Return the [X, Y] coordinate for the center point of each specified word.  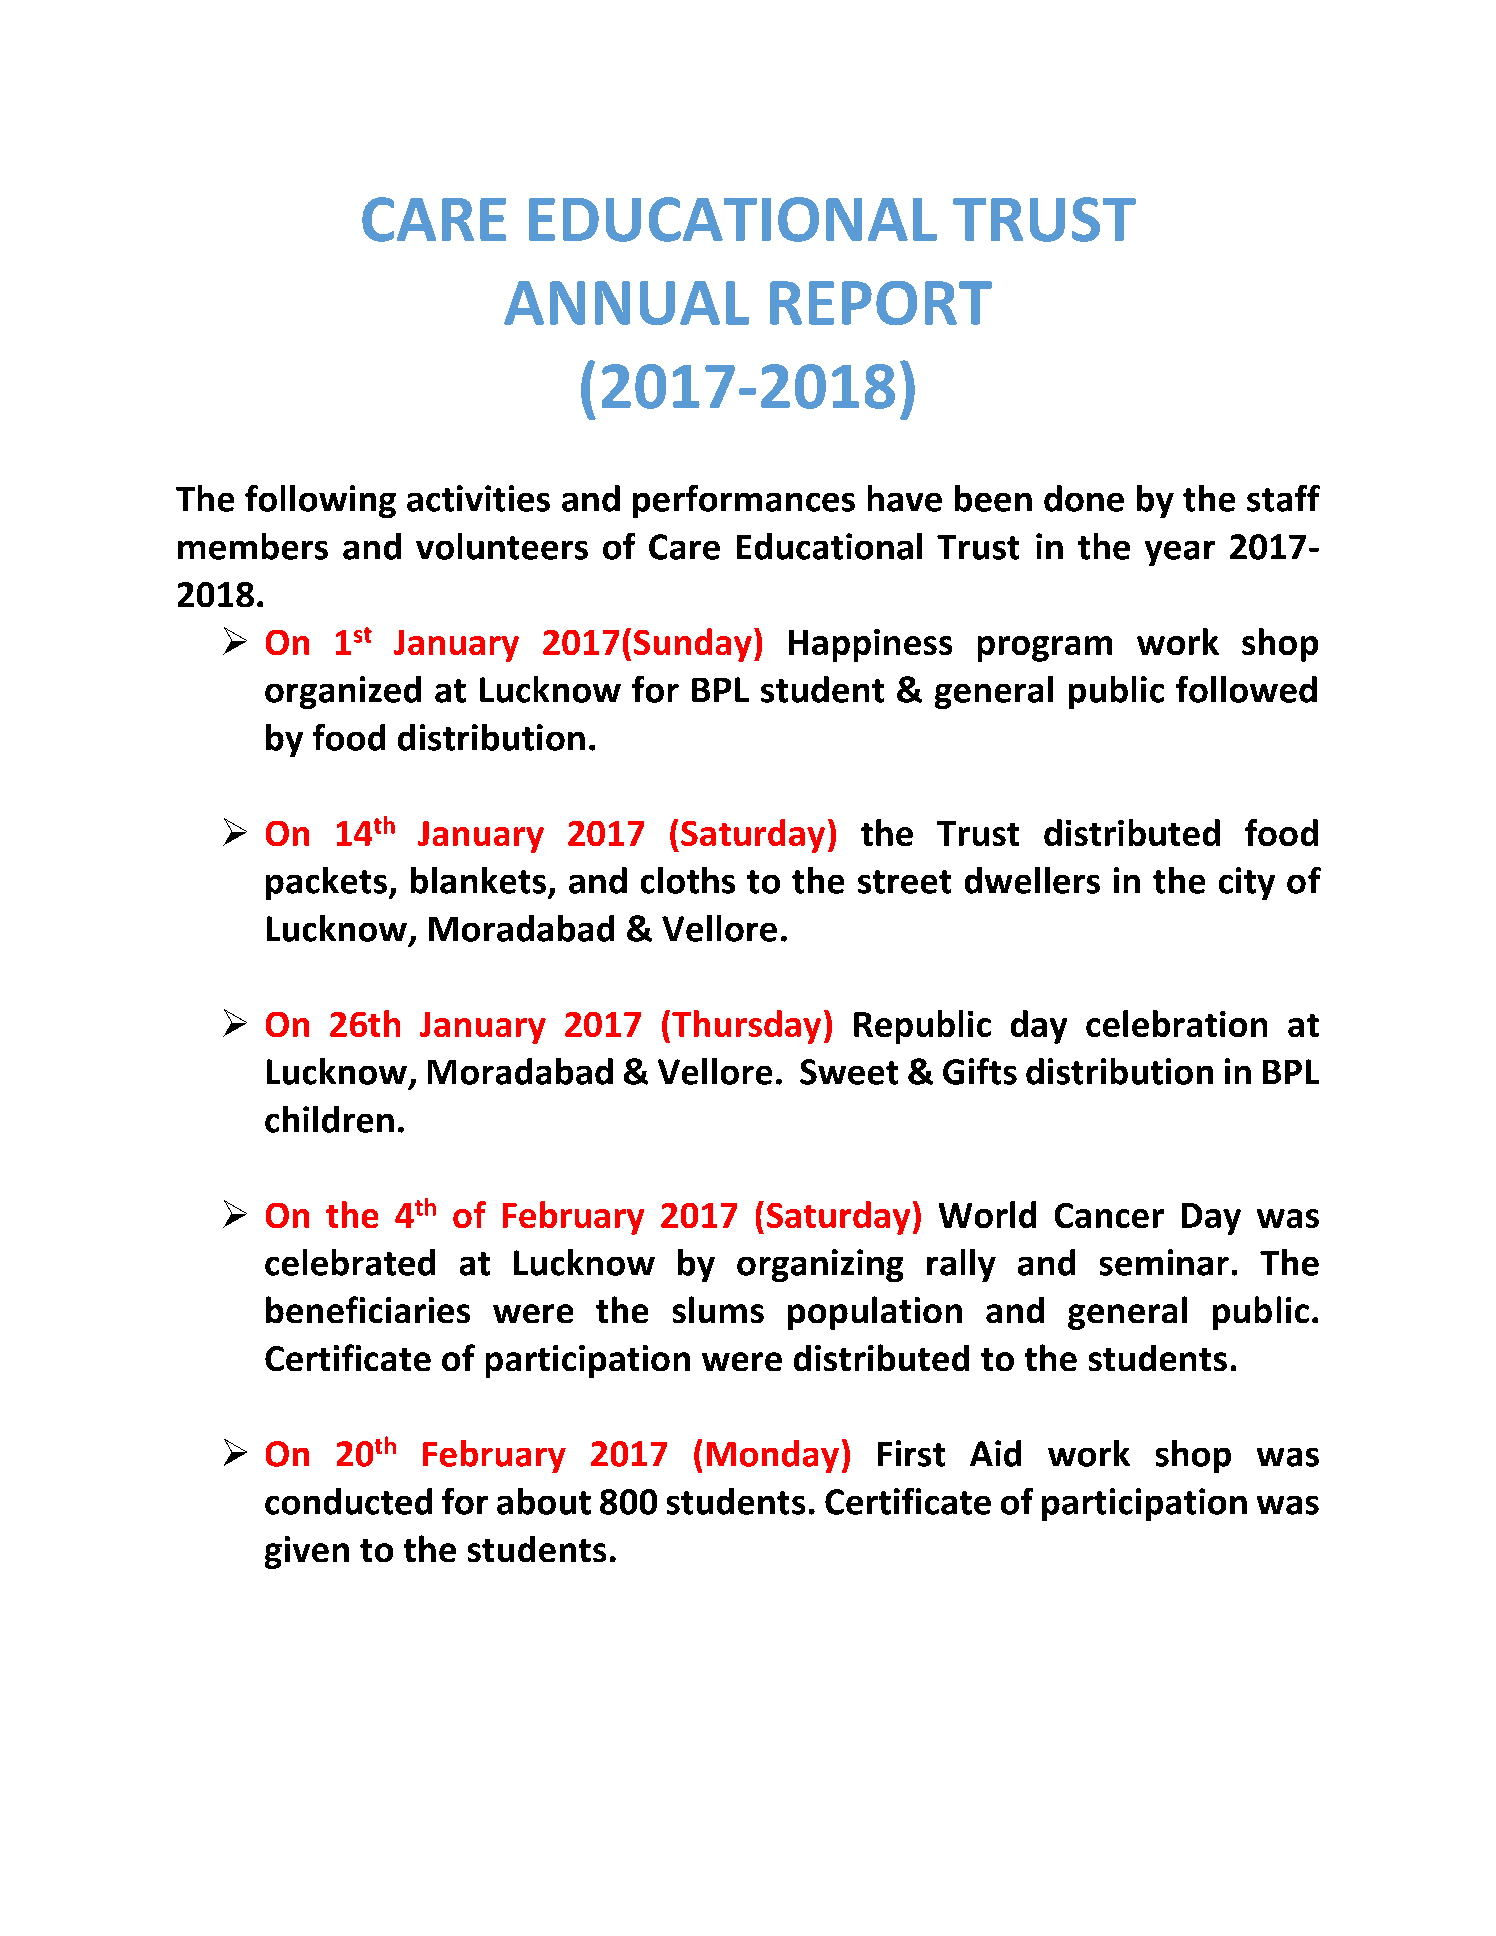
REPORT [881, 303]
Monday [773, 1456]
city [1247, 883]
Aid [995, 1453]
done [1084, 498]
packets [326, 883]
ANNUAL [626, 303]
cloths [688, 880]
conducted [348, 1501]
